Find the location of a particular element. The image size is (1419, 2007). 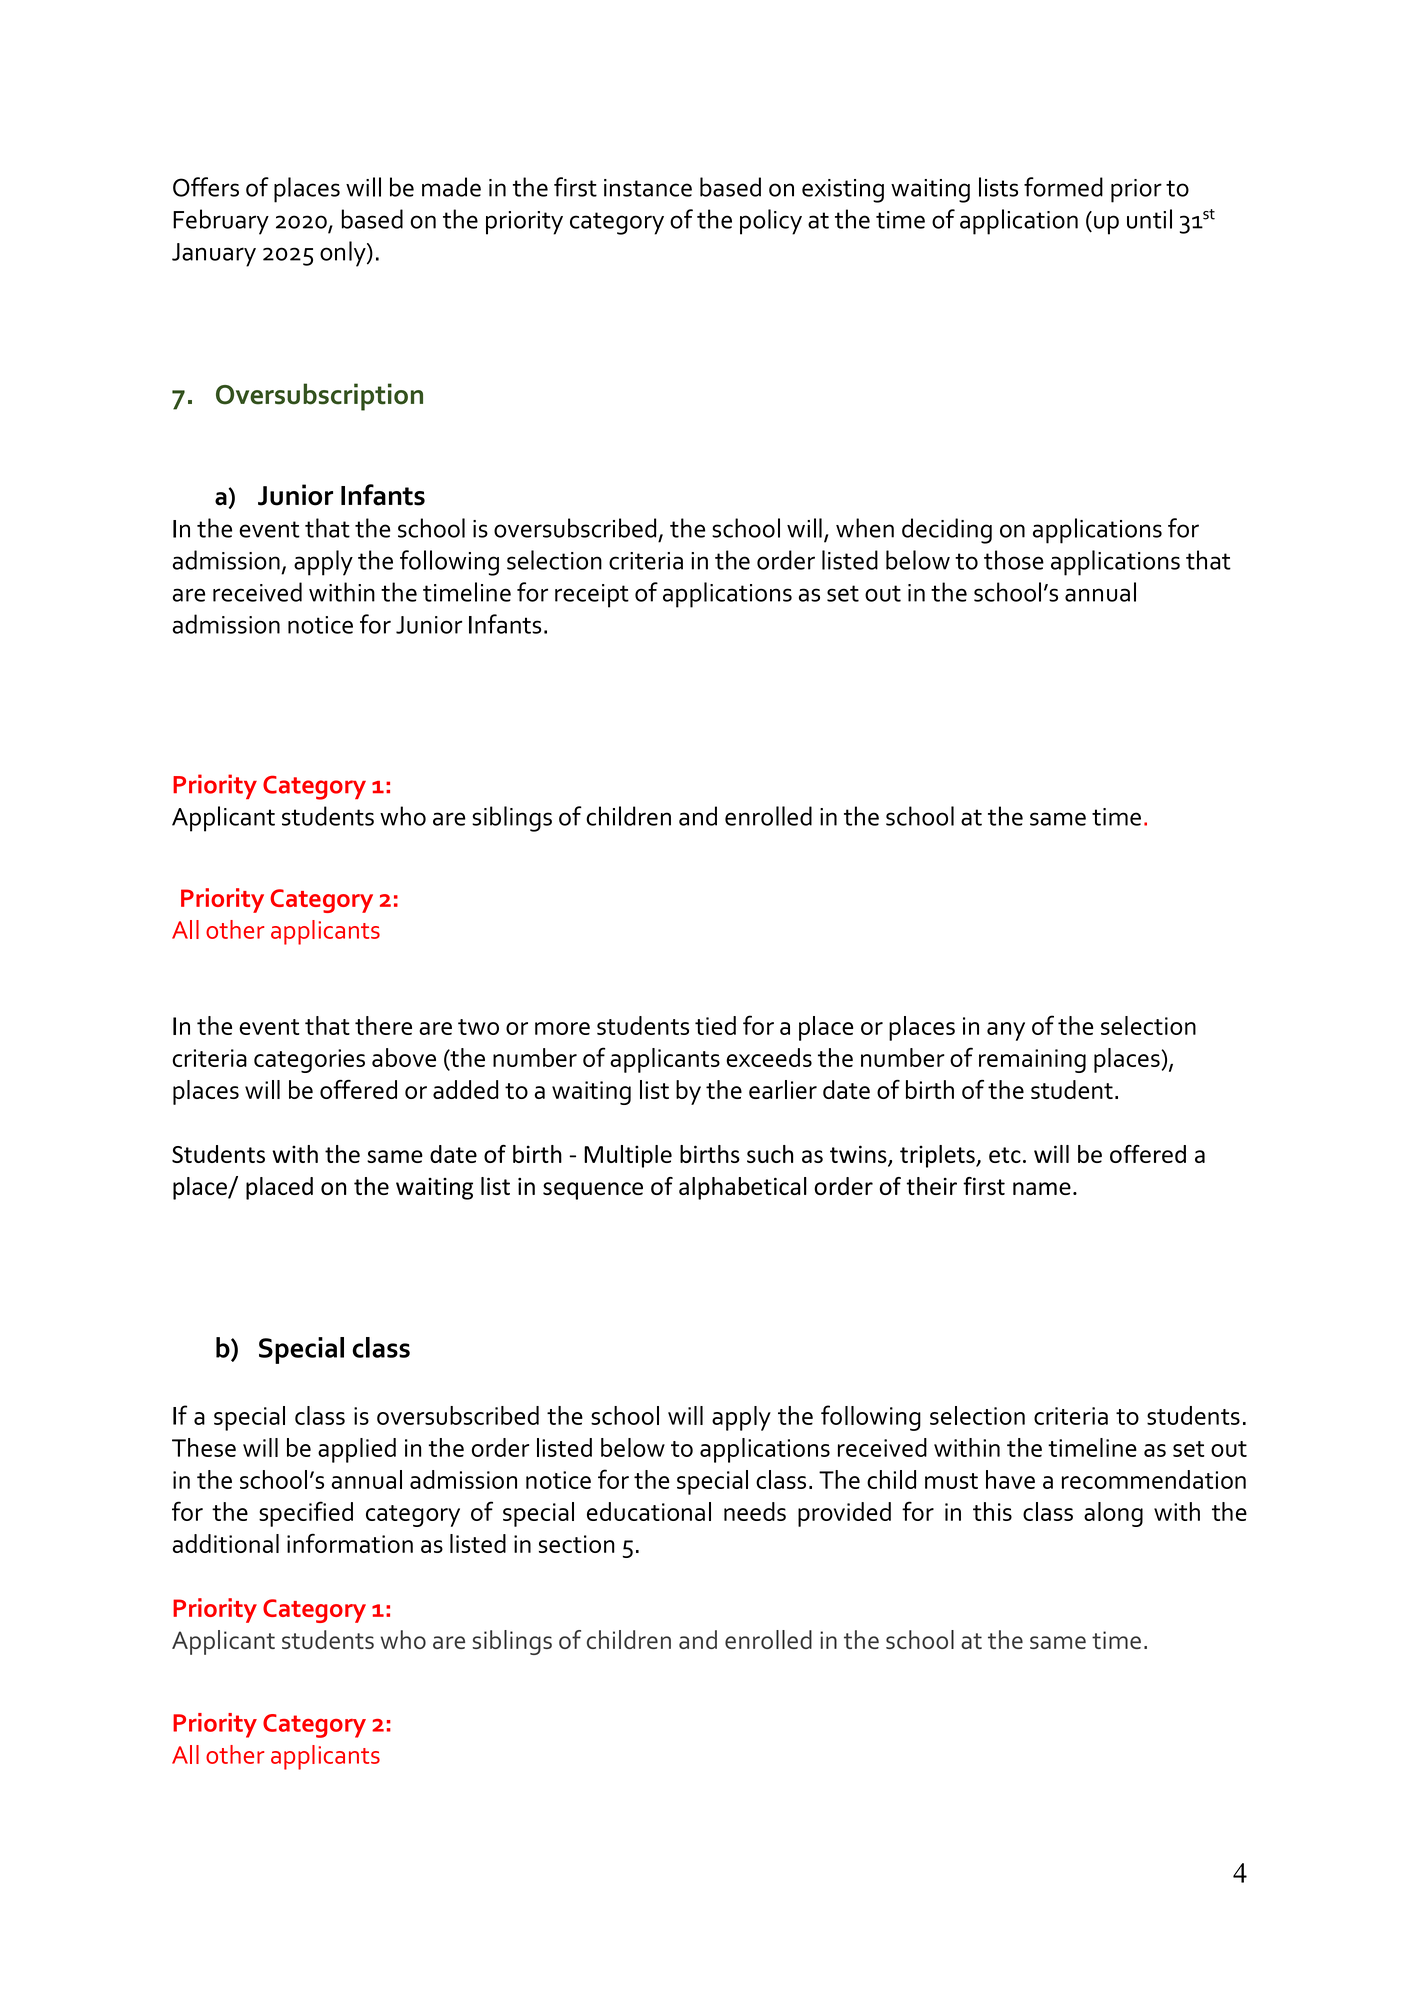

formed is located at coordinates (1063, 187).
